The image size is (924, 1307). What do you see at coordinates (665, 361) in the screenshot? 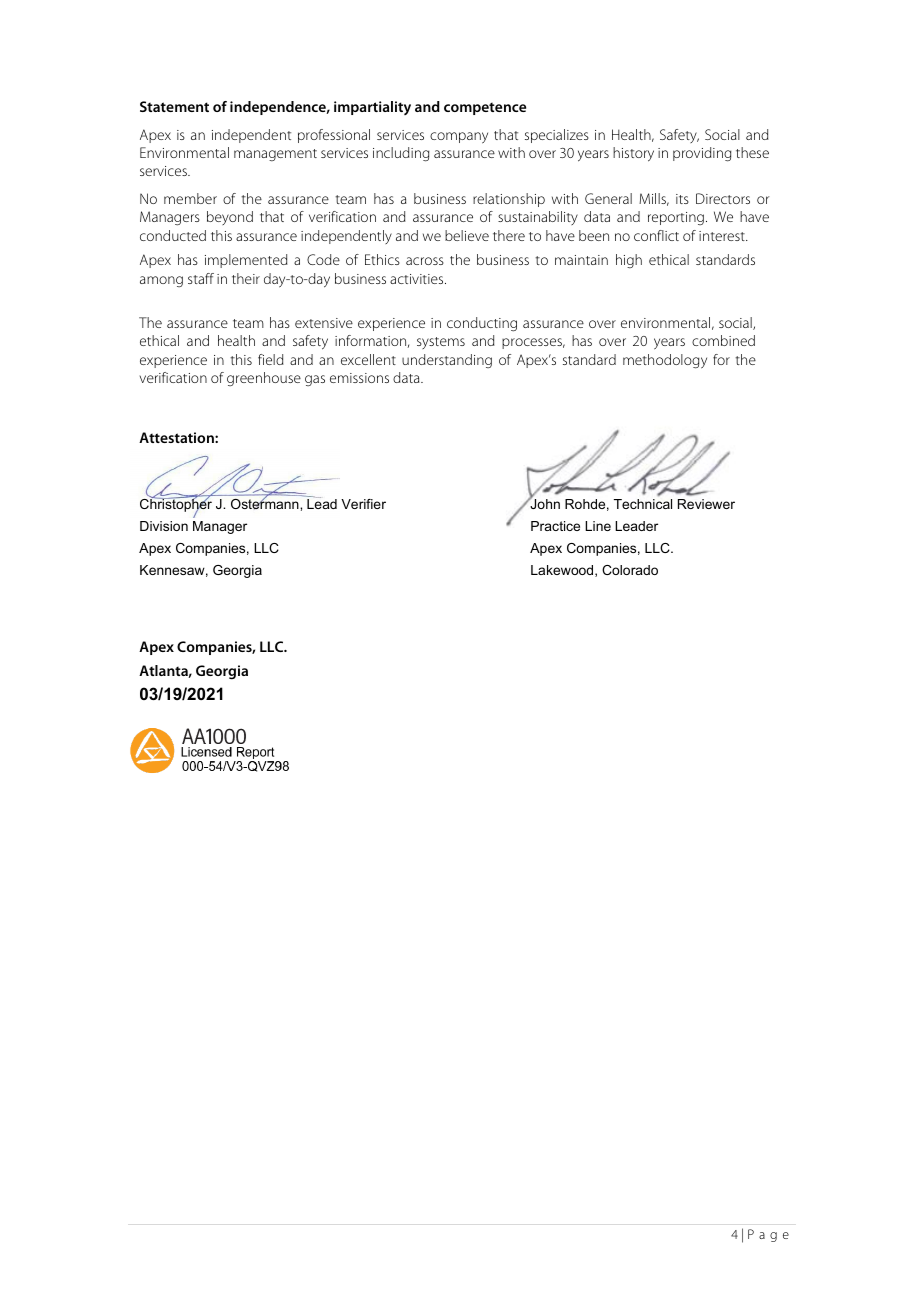
I see `methodology` at bounding box center [665, 361].
